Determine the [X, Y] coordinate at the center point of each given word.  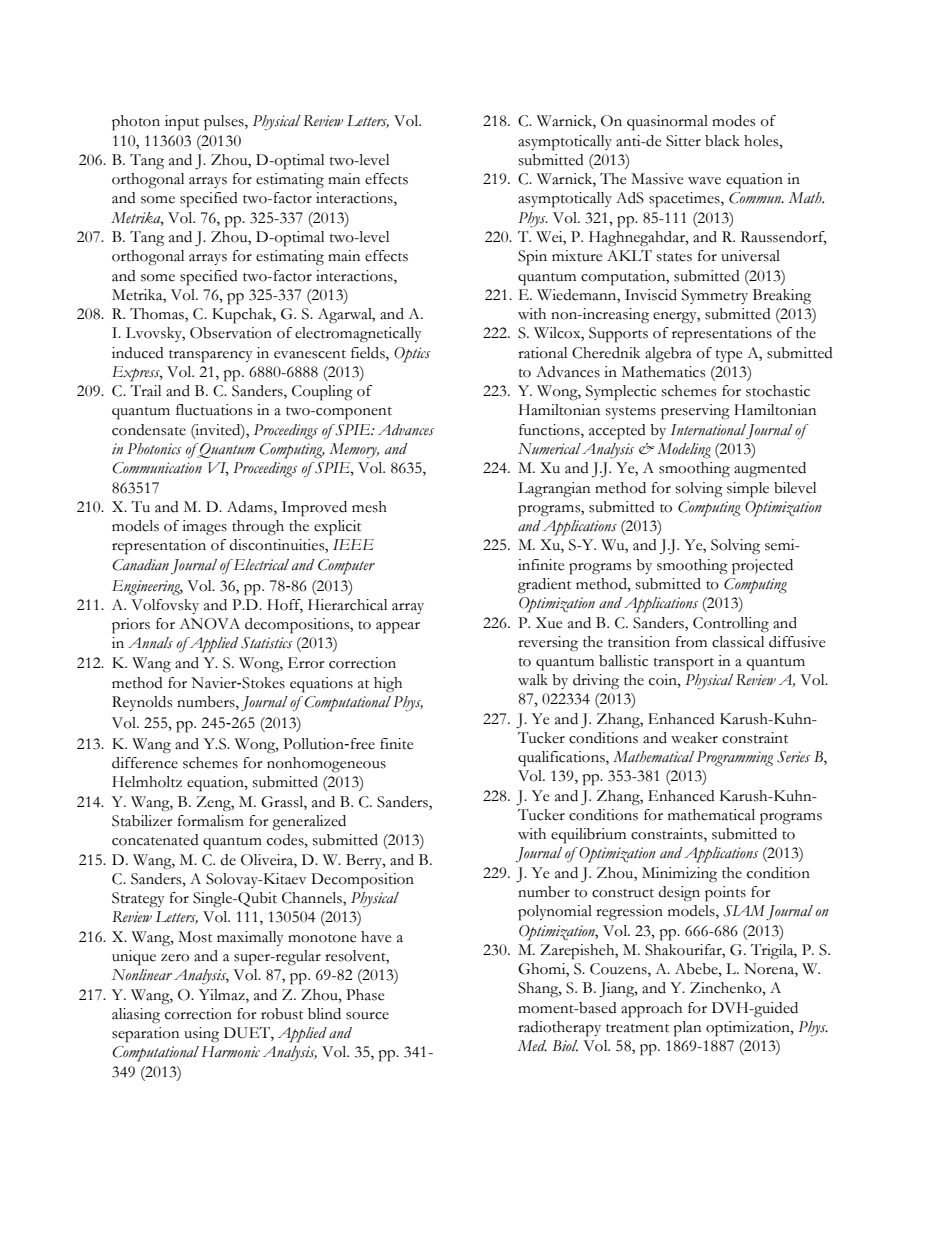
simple [748, 490]
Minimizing [679, 875]
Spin [532, 258]
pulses [225, 123]
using [201, 1035]
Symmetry [715, 296]
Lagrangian [554, 490]
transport [684, 664]
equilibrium [588, 836]
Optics [412, 355]
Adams [251, 507]
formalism [211, 821]
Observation [231, 333]
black [722, 141]
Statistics [266, 643]
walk [533, 680]
